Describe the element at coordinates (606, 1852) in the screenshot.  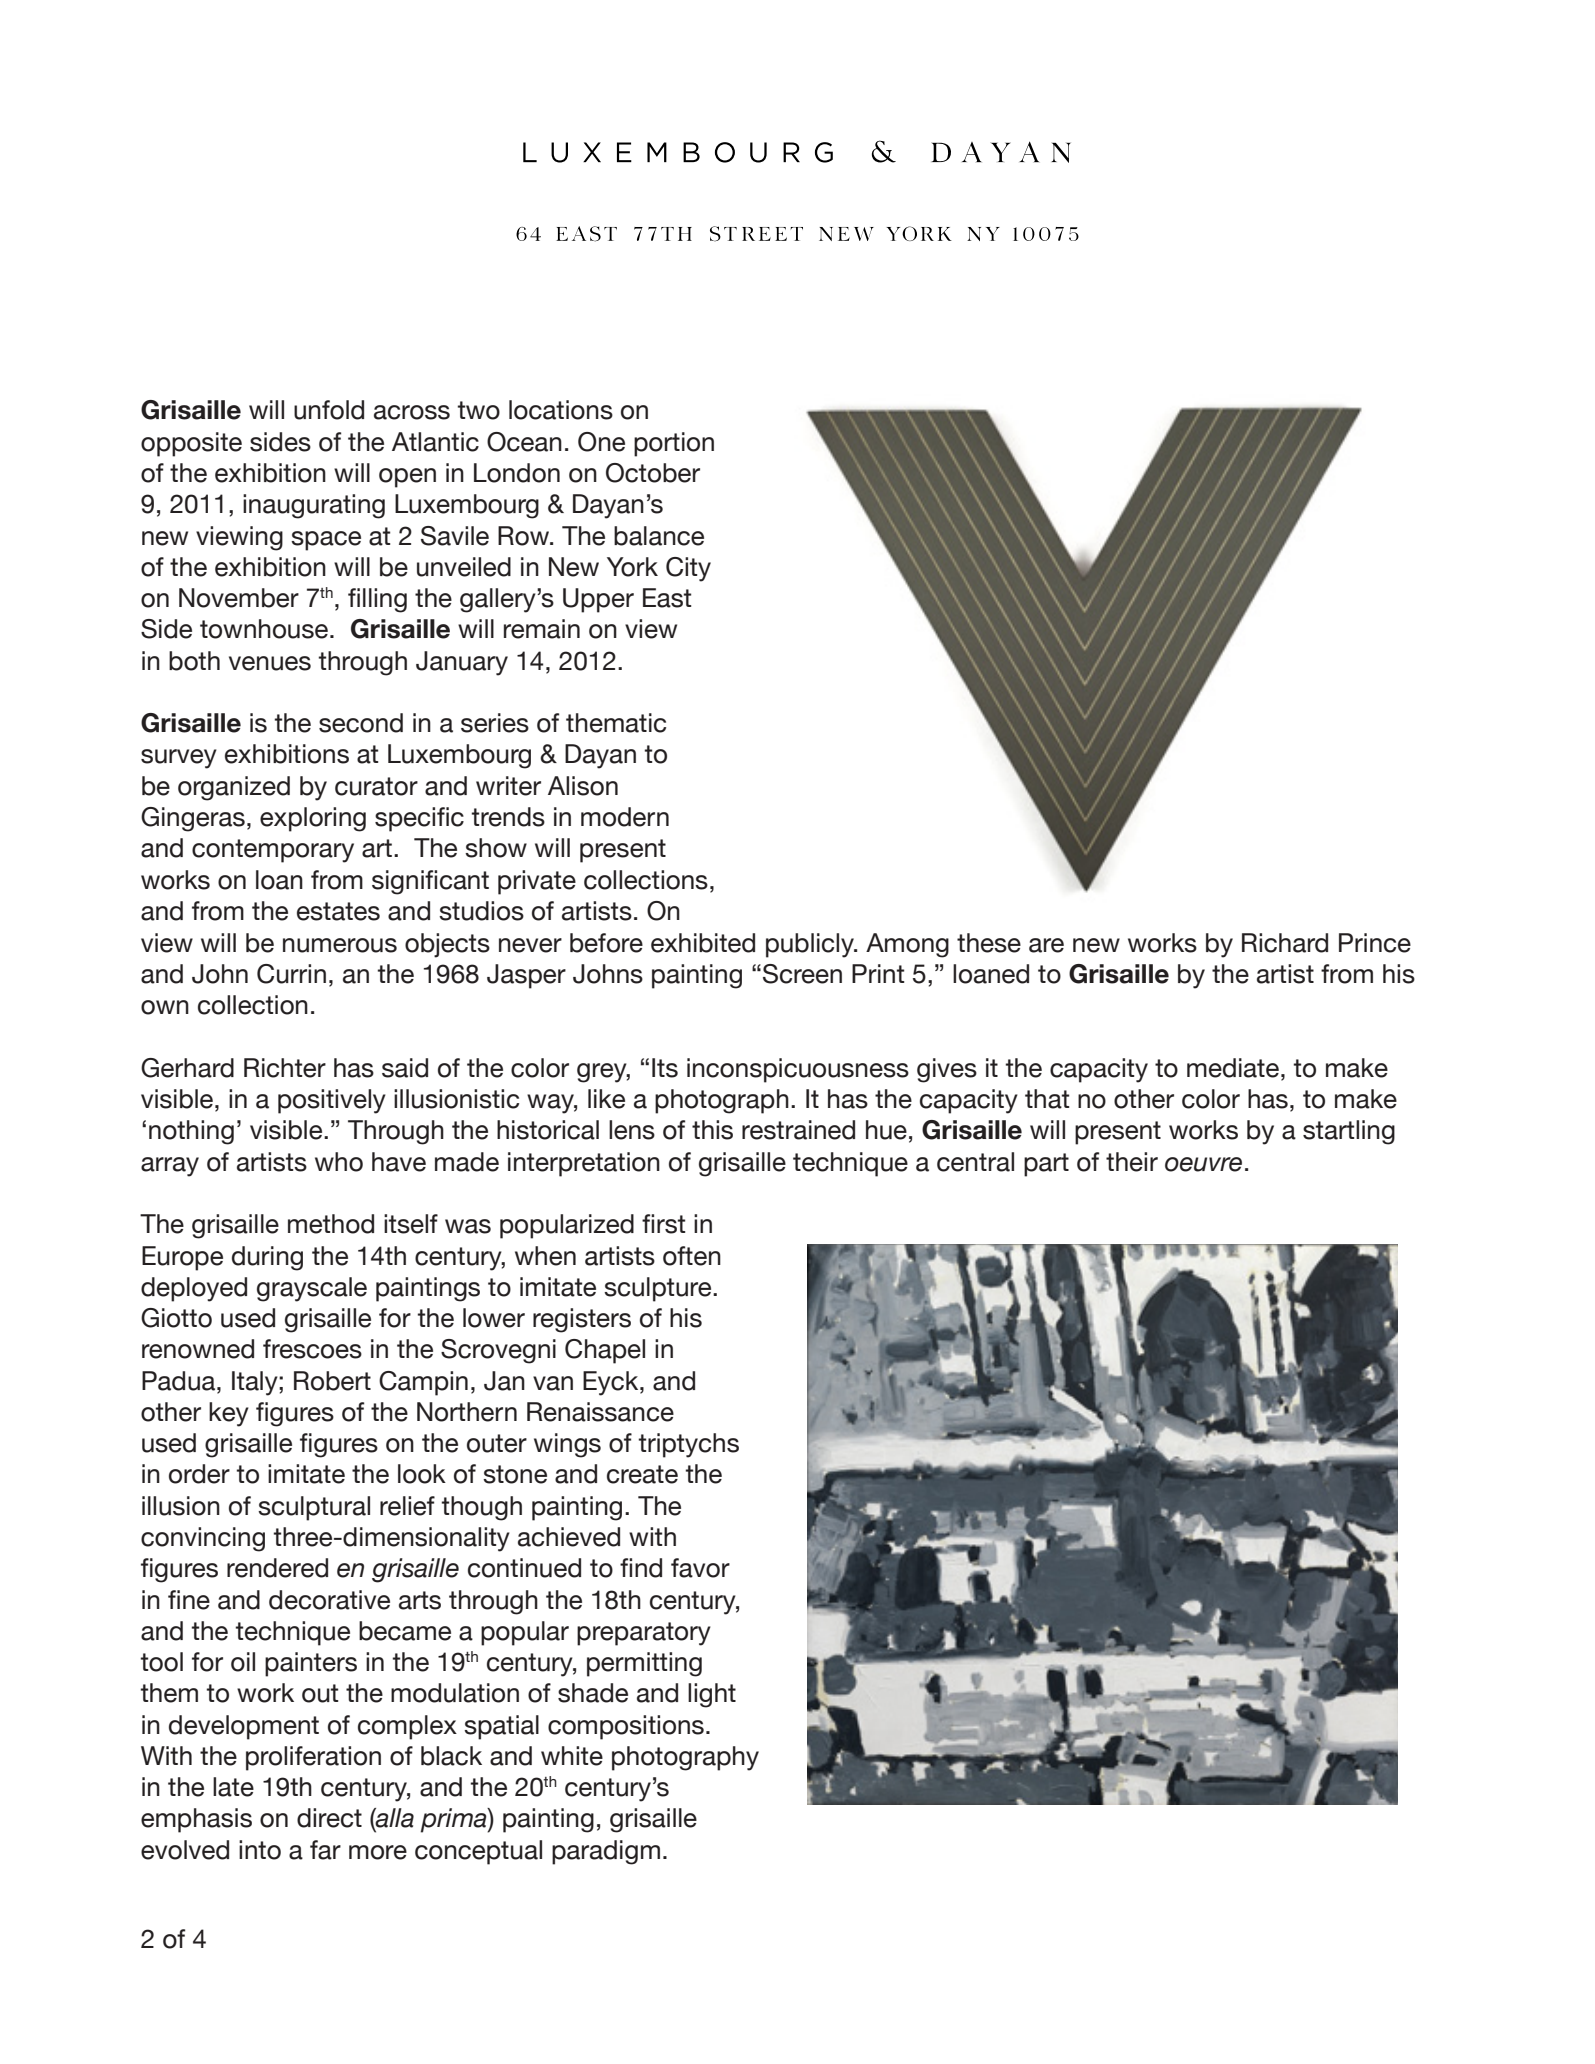
I see `paradigm` at that location.
